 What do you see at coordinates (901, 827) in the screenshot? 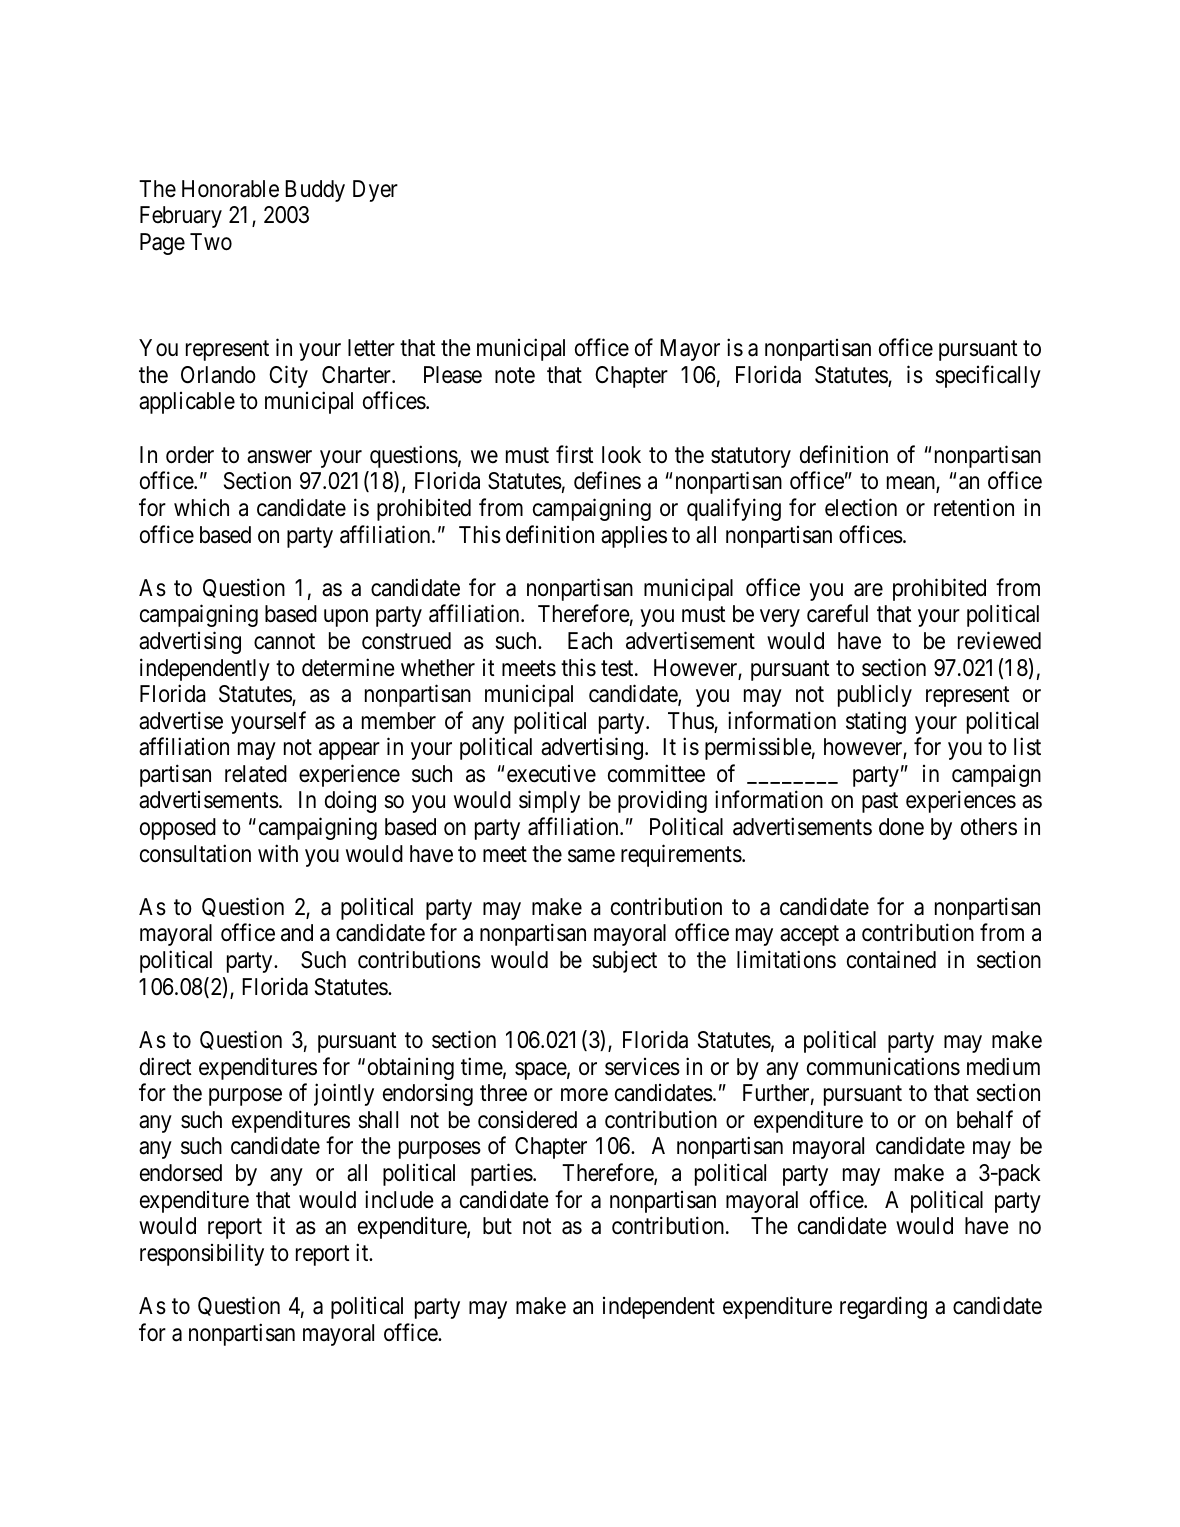
I see `done` at bounding box center [901, 827].
